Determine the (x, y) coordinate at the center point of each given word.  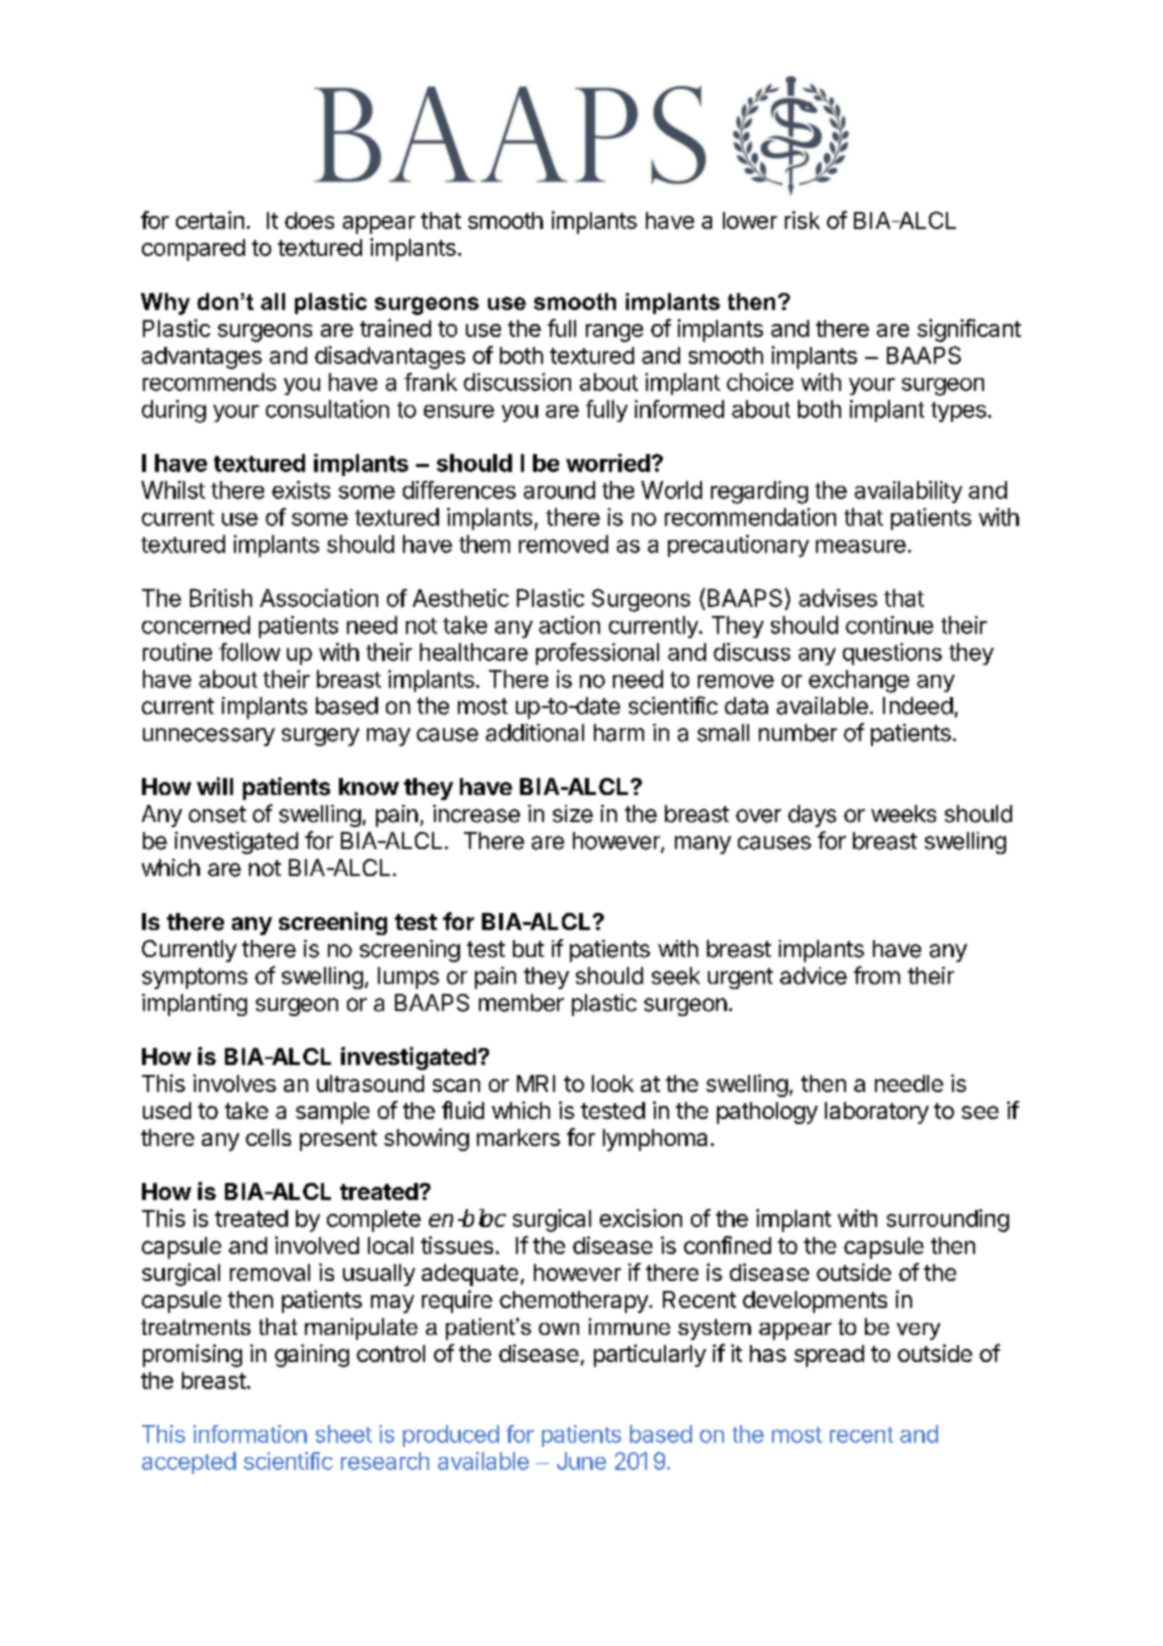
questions (892, 654)
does (309, 220)
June (581, 1461)
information (250, 1434)
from (877, 975)
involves (234, 1083)
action (569, 625)
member (521, 1003)
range (614, 333)
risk (802, 220)
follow (249, 652)
